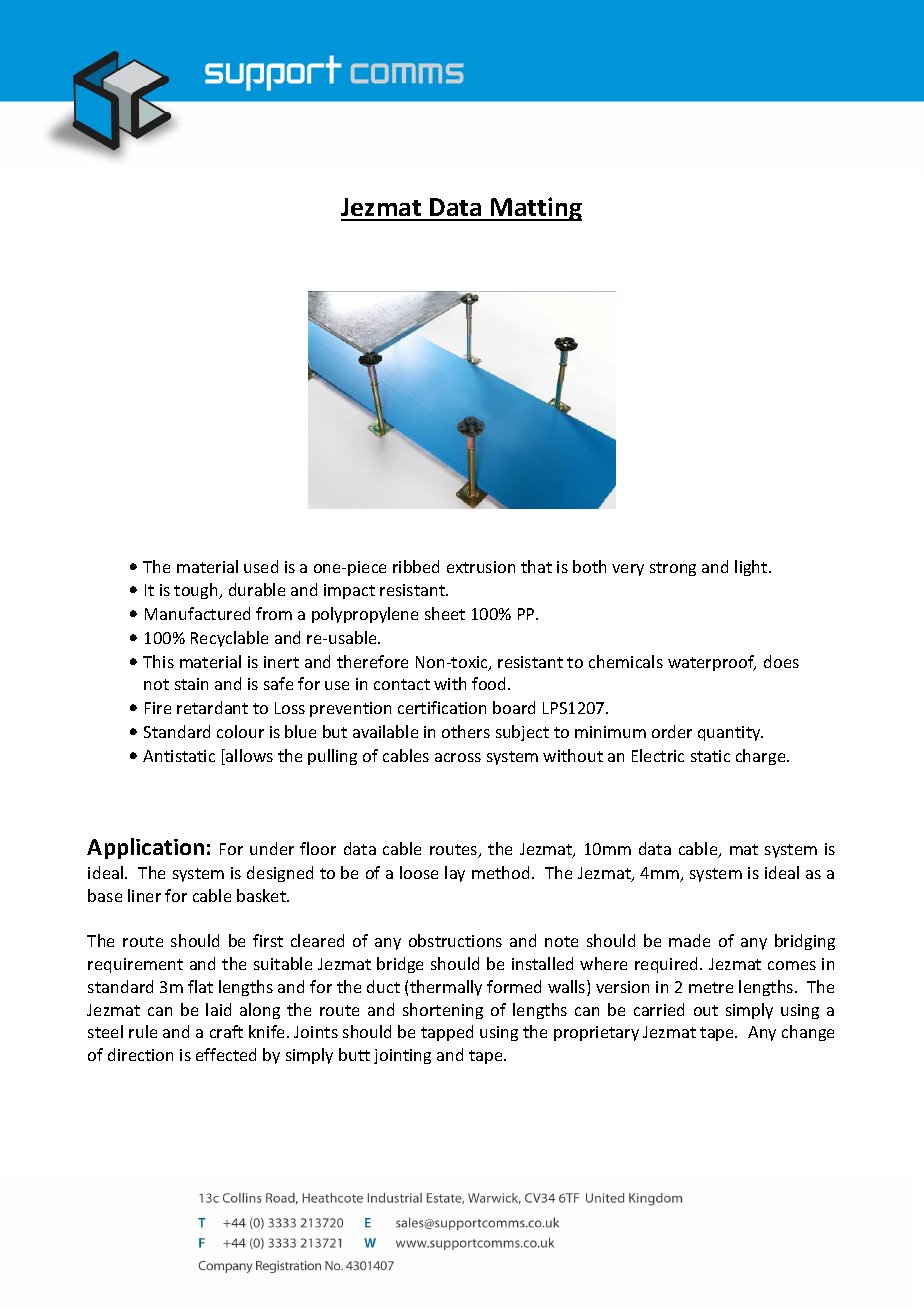  Describe the element at coordinates (535, 209) in the page. I see `Matting` at that location.
